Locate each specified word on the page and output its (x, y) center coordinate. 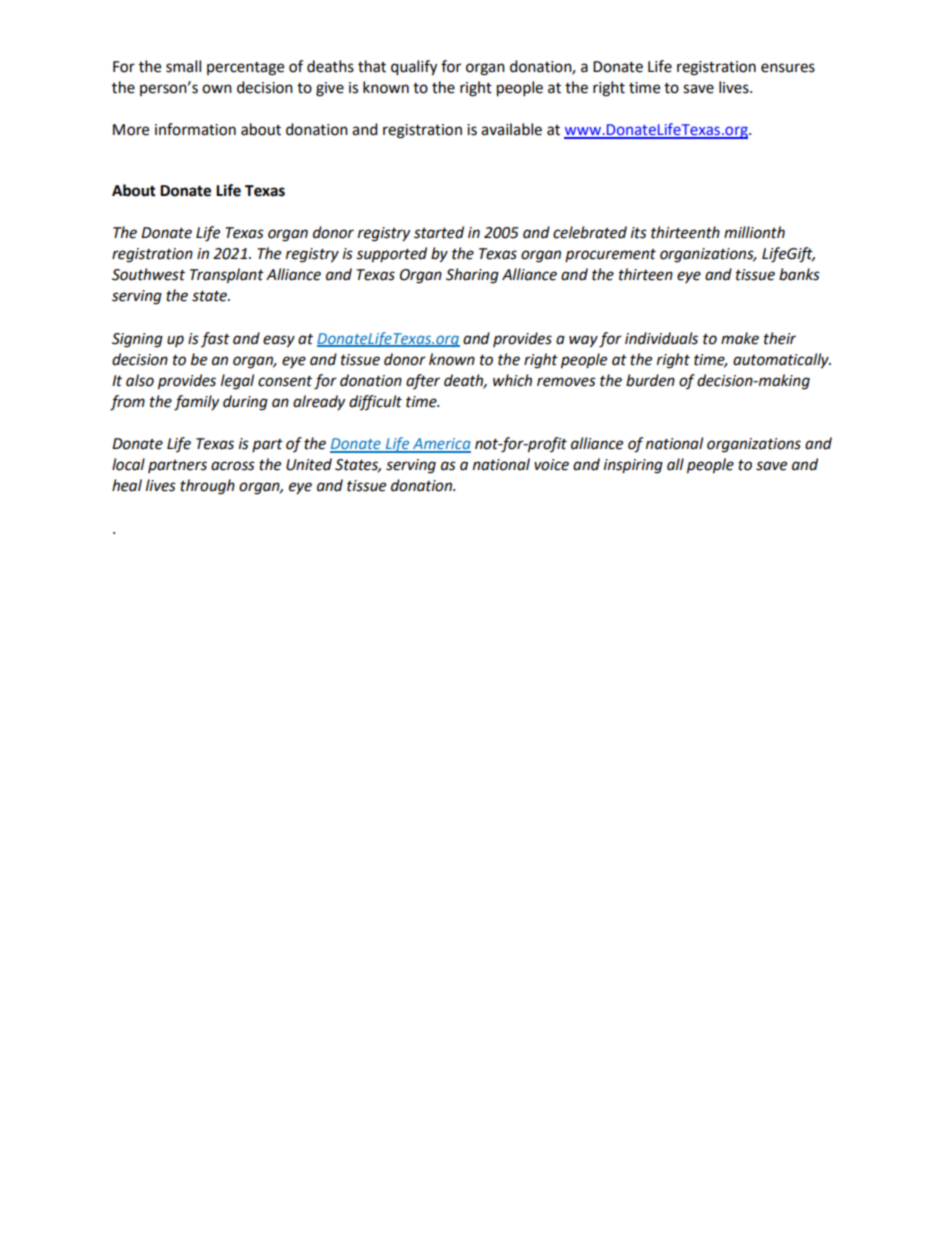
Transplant (227, 276)
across (233, 466)
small (183, 66)
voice (551, 465)
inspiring (633, 466)
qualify (414, 68)
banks (799, 274)
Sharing (472, 276)
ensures (788, 68)
